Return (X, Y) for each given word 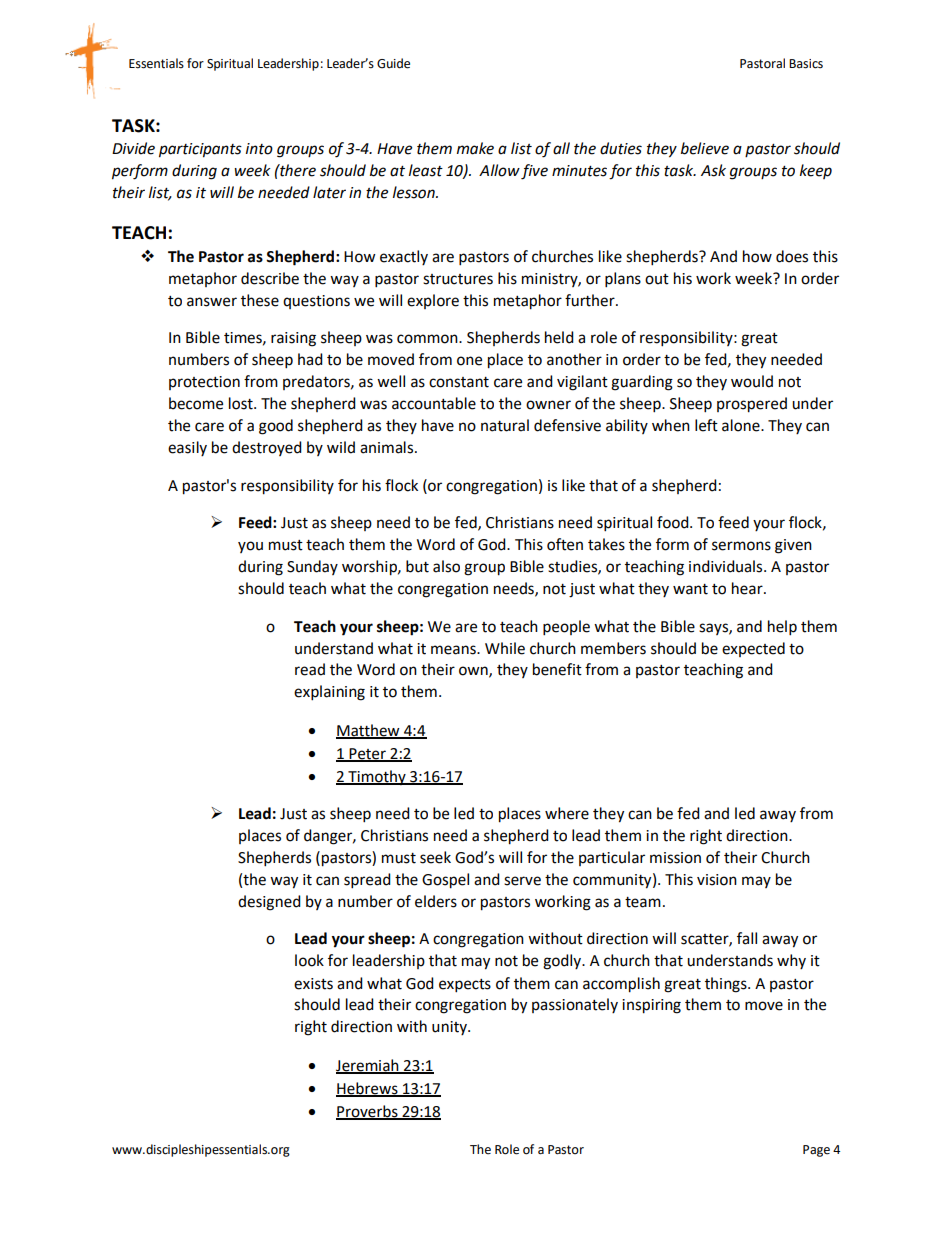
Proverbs (368, 1112)
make (475, 148)
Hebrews (368, 1089)
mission (675, 858)
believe (705, 148)
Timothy (377, 777)
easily (187, 448)
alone (742, 425)
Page (816, 1151)
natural (505, 425)
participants (200, 150)
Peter (367, 754)
